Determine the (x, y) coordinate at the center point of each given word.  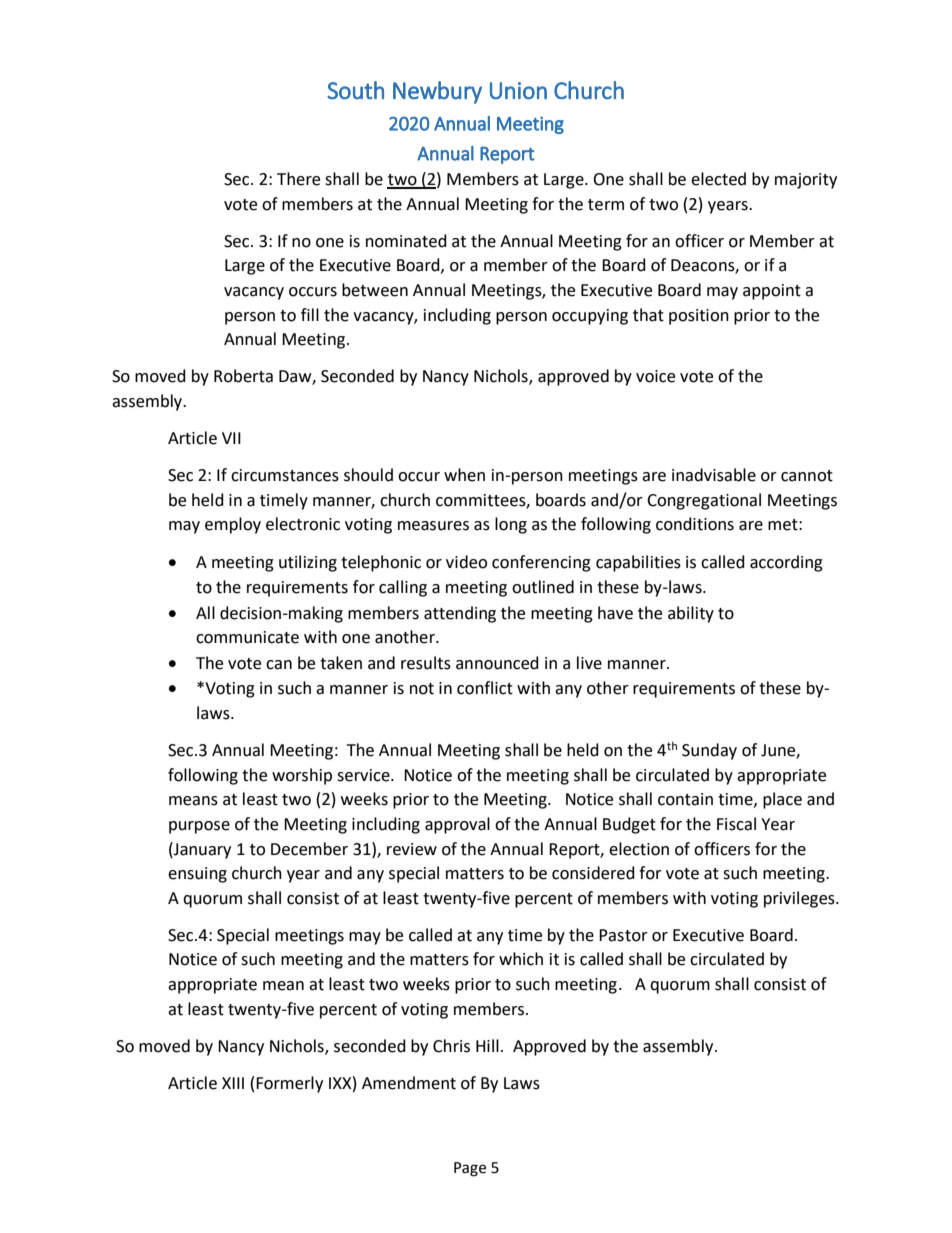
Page (470, 1169)
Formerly (289, 1084)
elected (718, 179)
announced (497, 663)
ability (691, 614)
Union (518, 91)
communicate (247, 637)
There (298, 179)
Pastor (623, 935)
